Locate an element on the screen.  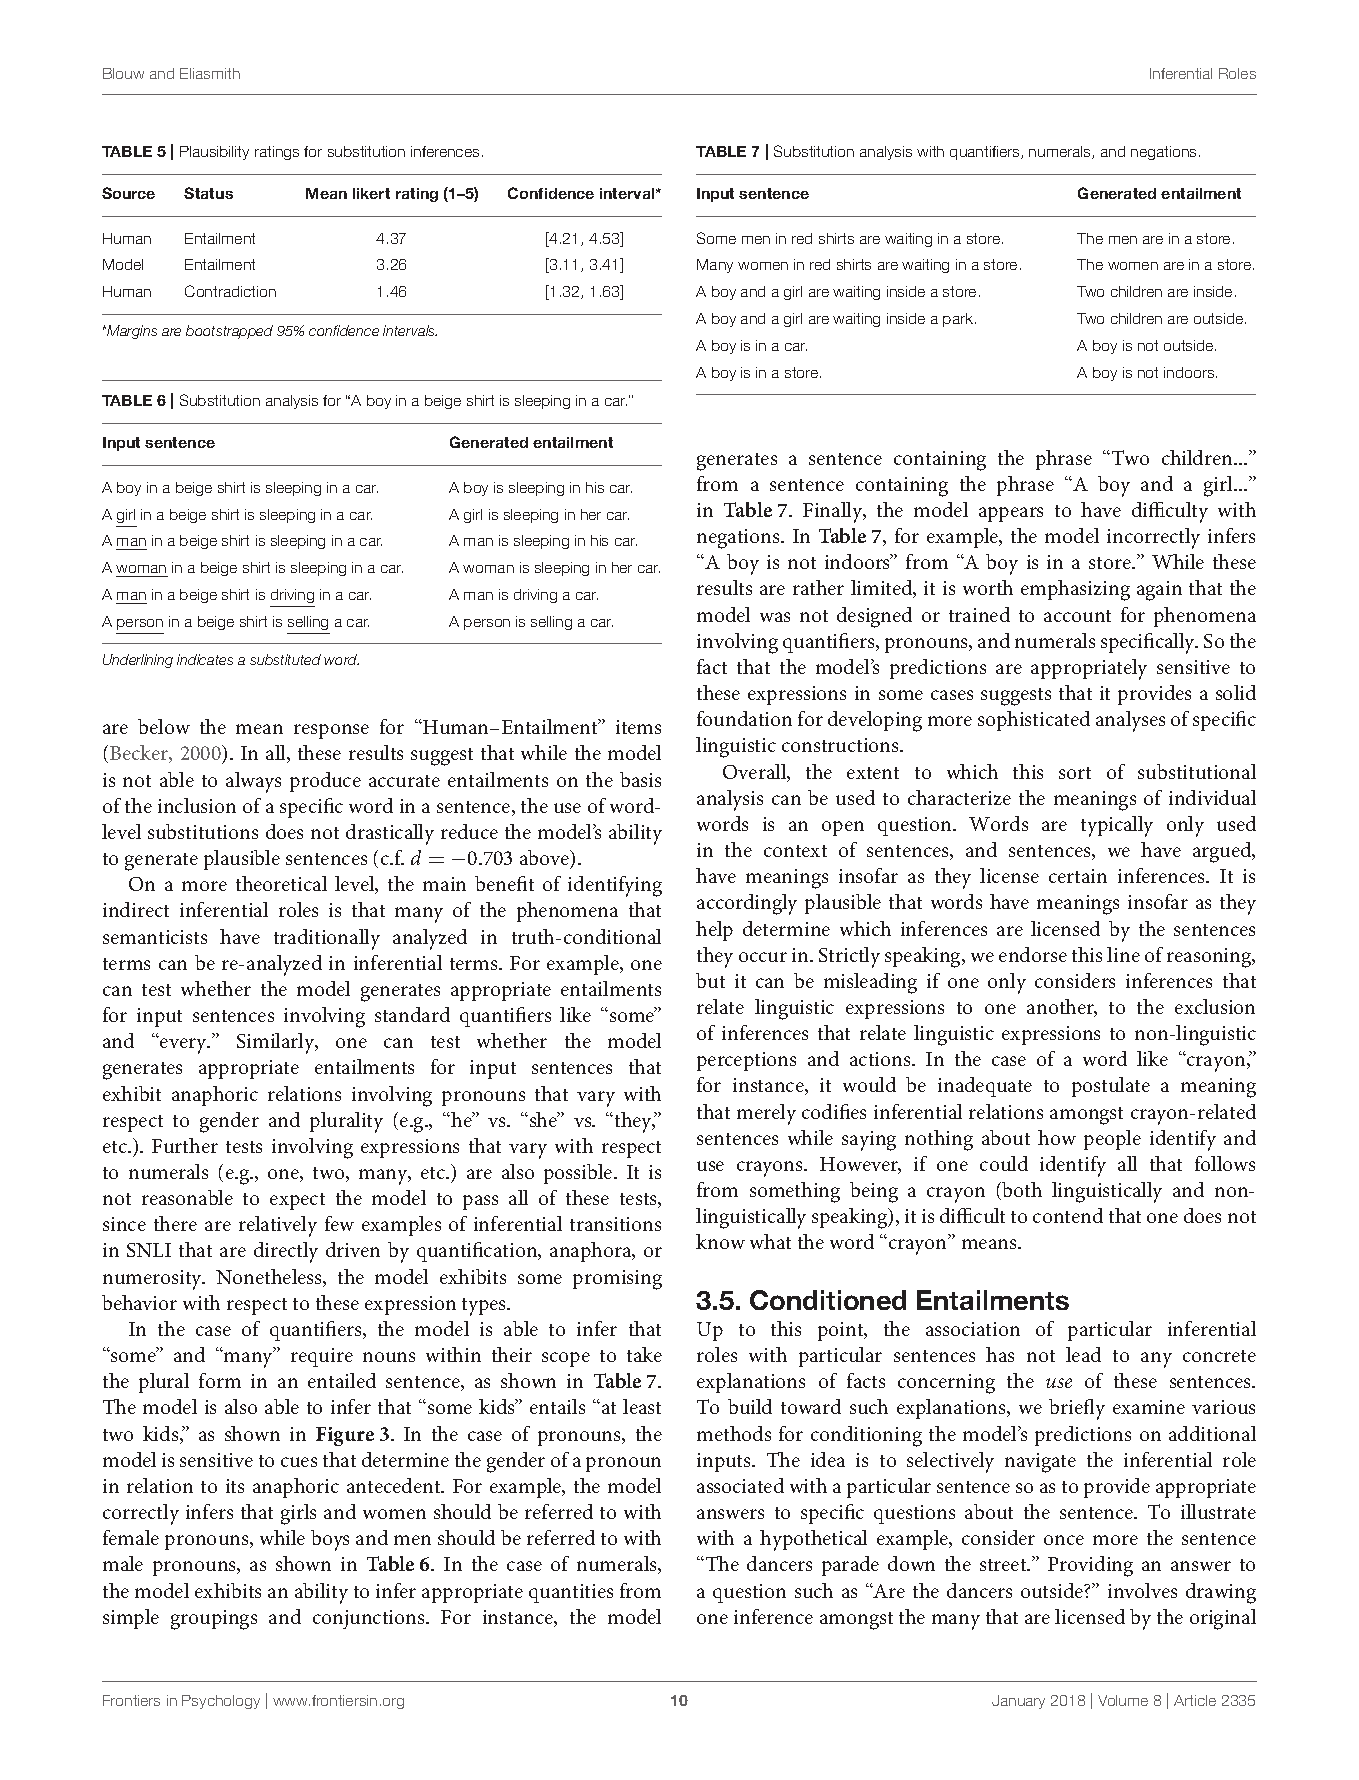
emphasizing is located at coordinates (1075, 590).
